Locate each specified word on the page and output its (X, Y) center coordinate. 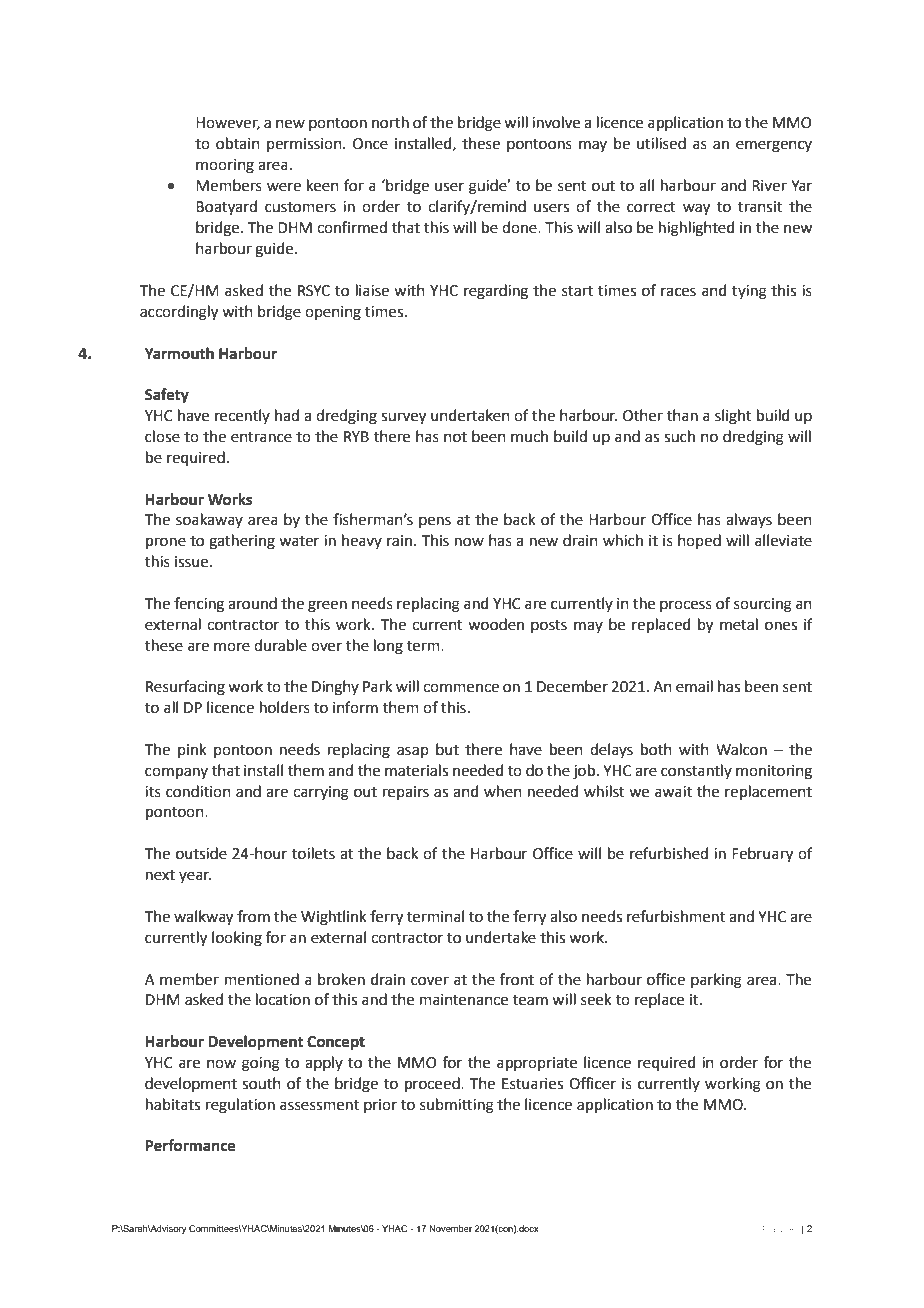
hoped (699, 541)
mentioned (262, 979)
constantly (696, 771)
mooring (225, 166)
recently (242, 416)
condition (198, 791)
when (503, 791)
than (682, 415)
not (455, 437)
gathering (242, 542)
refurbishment (676, 916)
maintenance (464, 1000)
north (390, 122)
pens (435, 522)
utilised (661, 143)
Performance (190, 1145)
